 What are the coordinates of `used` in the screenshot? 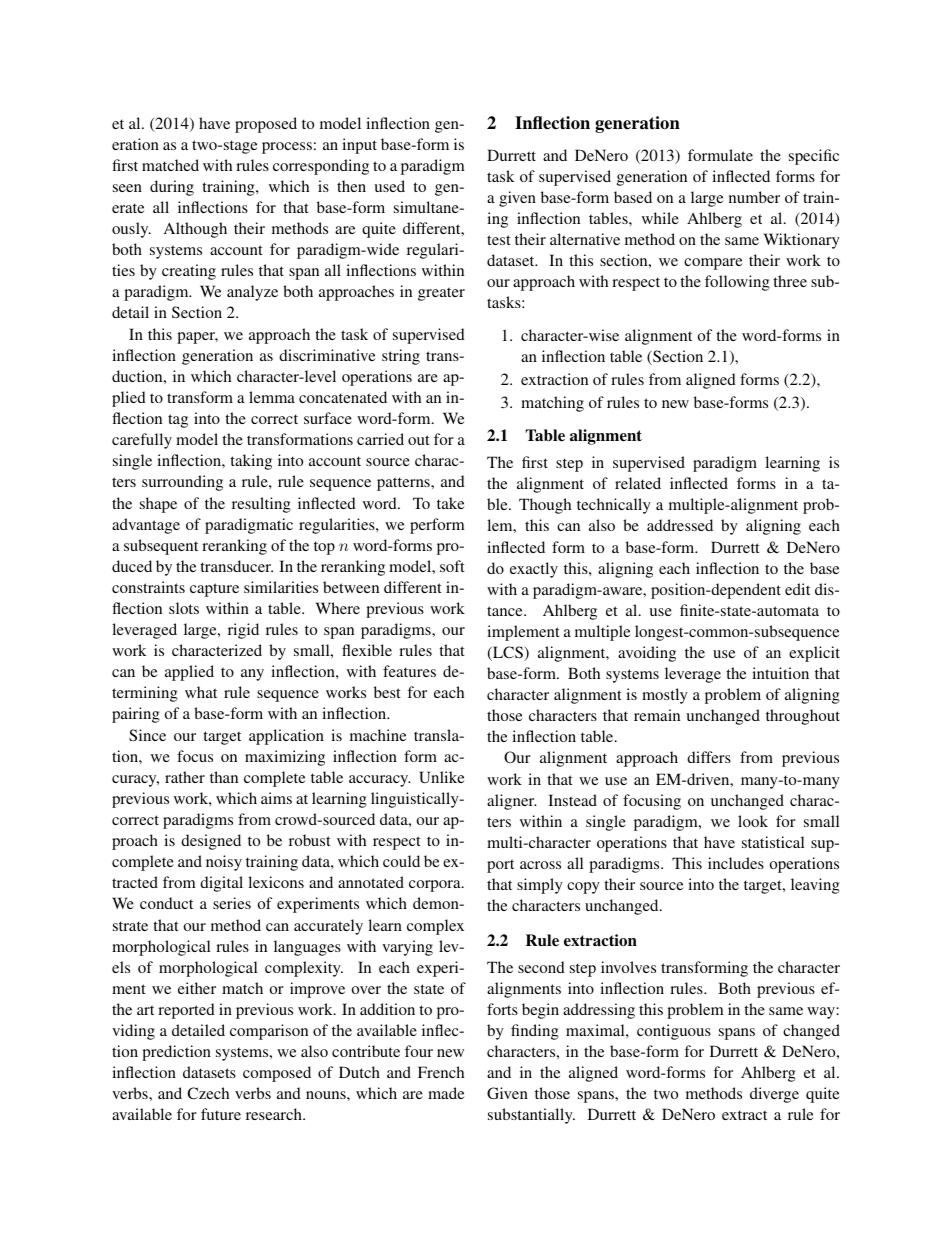 It's located at (389, 186).
